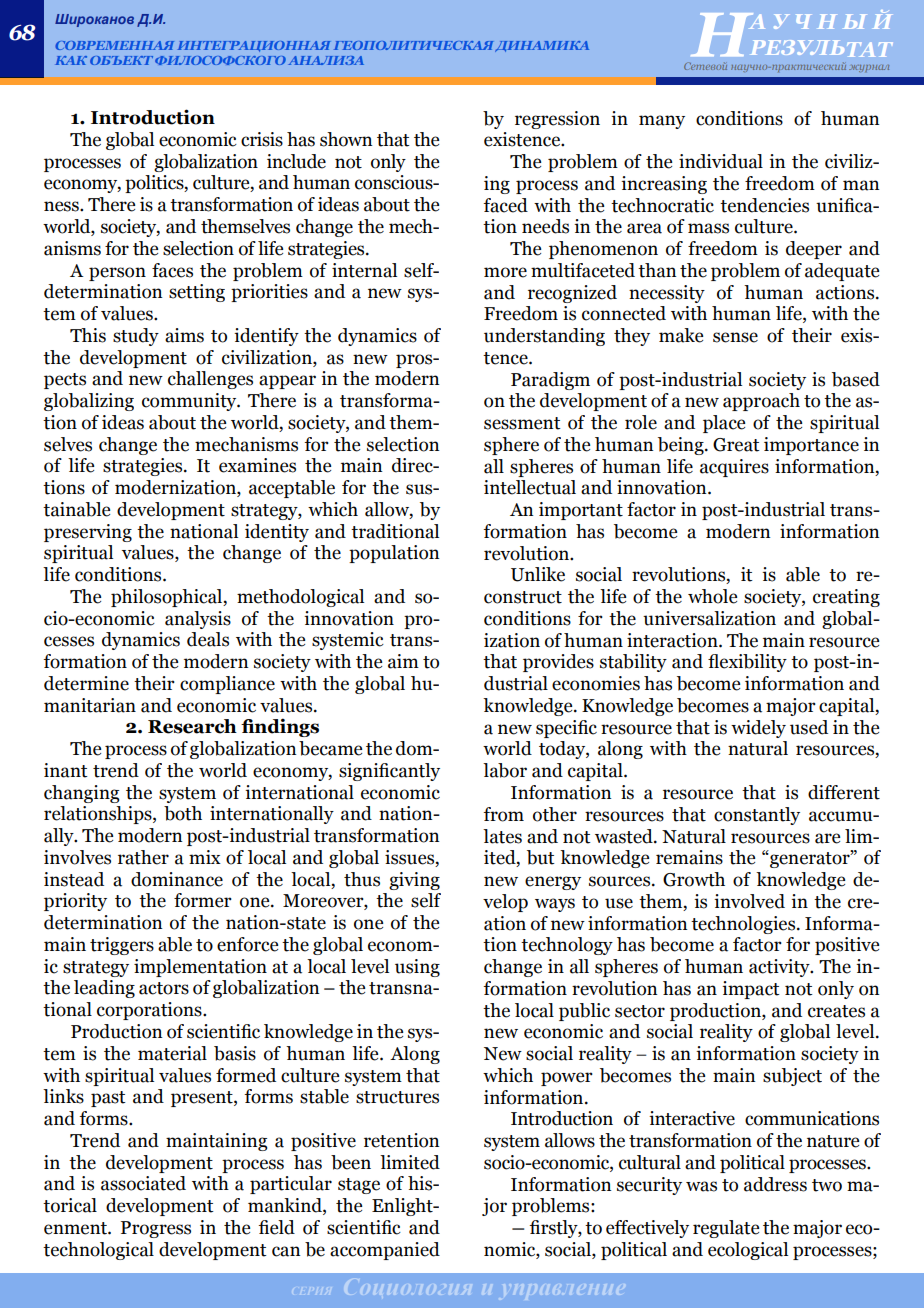  I want to click on acquires, so click(734, 468).
